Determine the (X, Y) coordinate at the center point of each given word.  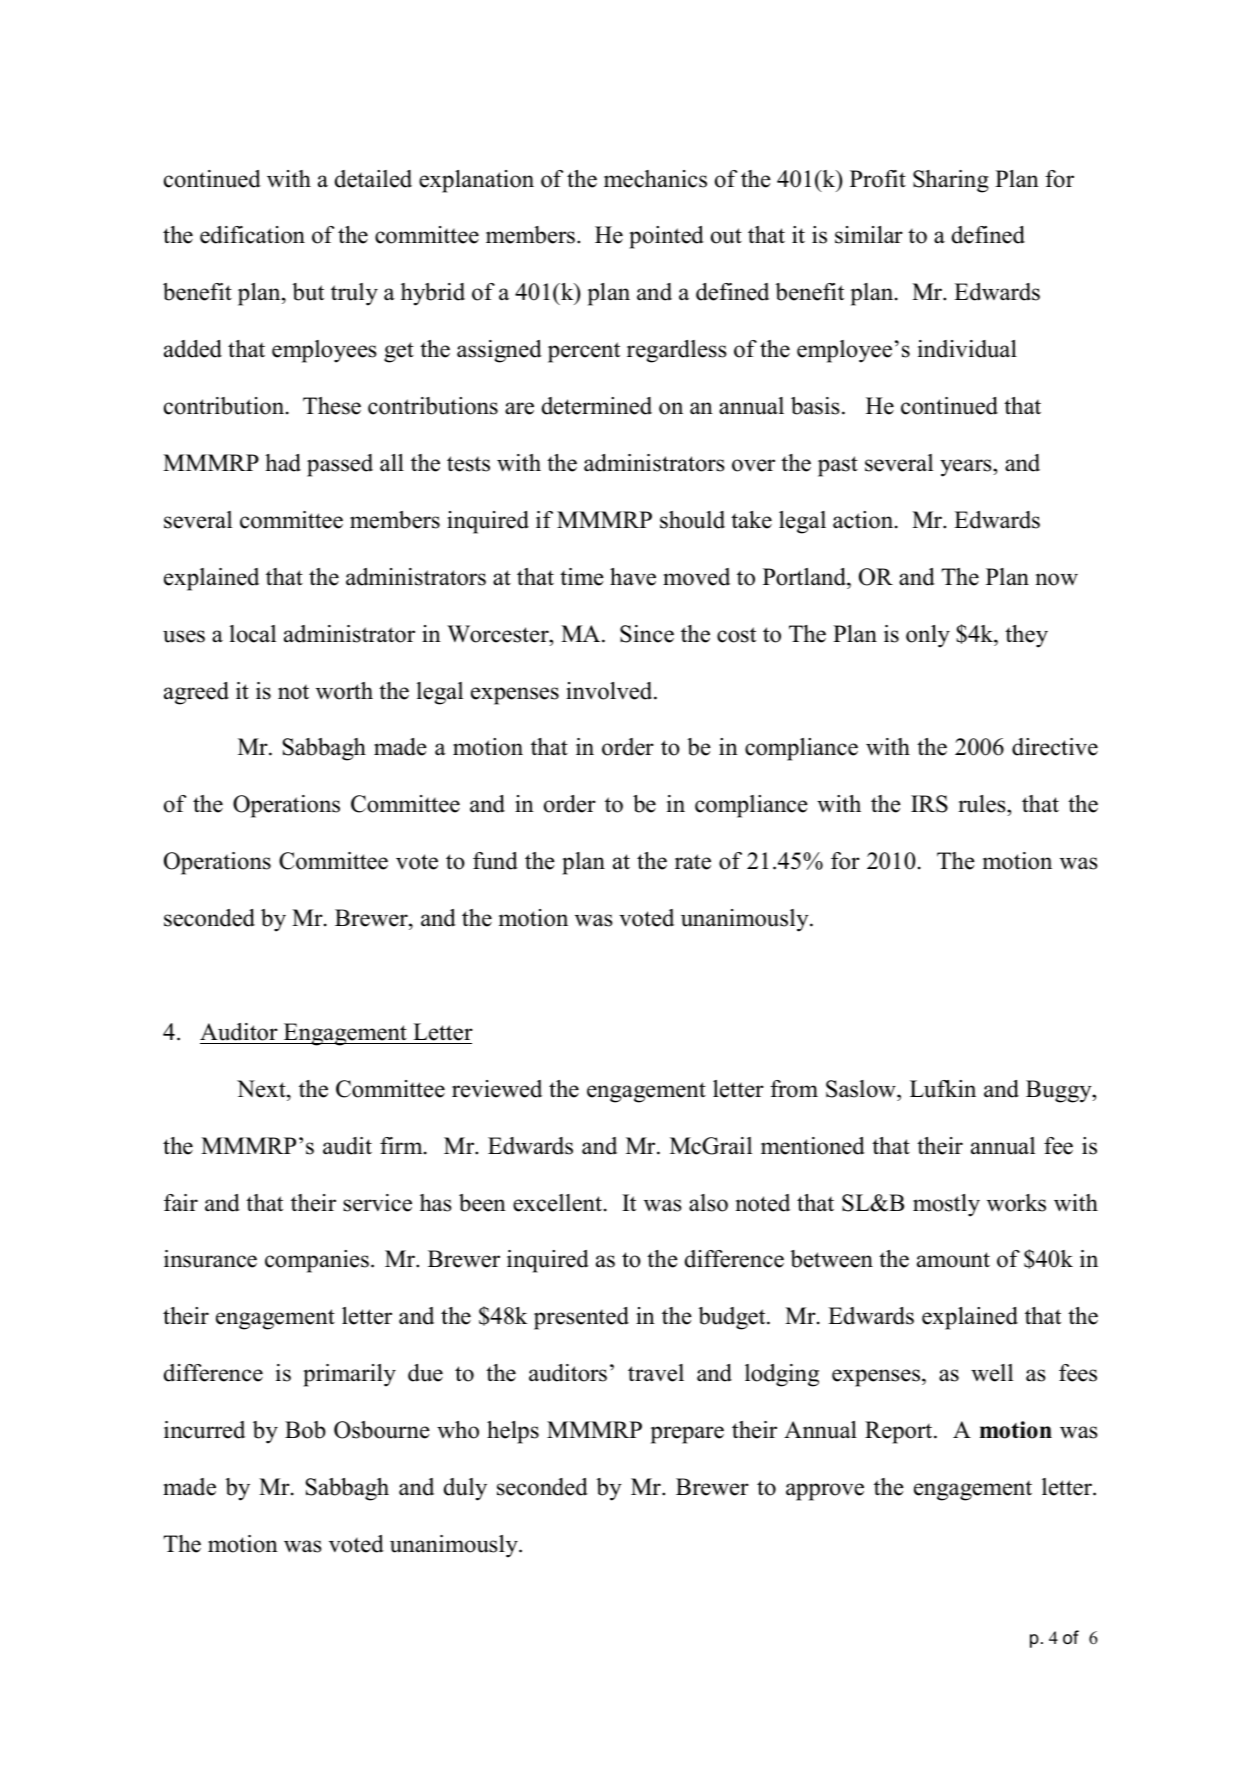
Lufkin (943, 1089)
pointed (666, 237)
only (928, 636)
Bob (305, 1430)
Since (647, 634)
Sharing (951, 181)
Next (262, 1089)
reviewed (497, 1089)
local (252, 634)
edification (252, 235)
